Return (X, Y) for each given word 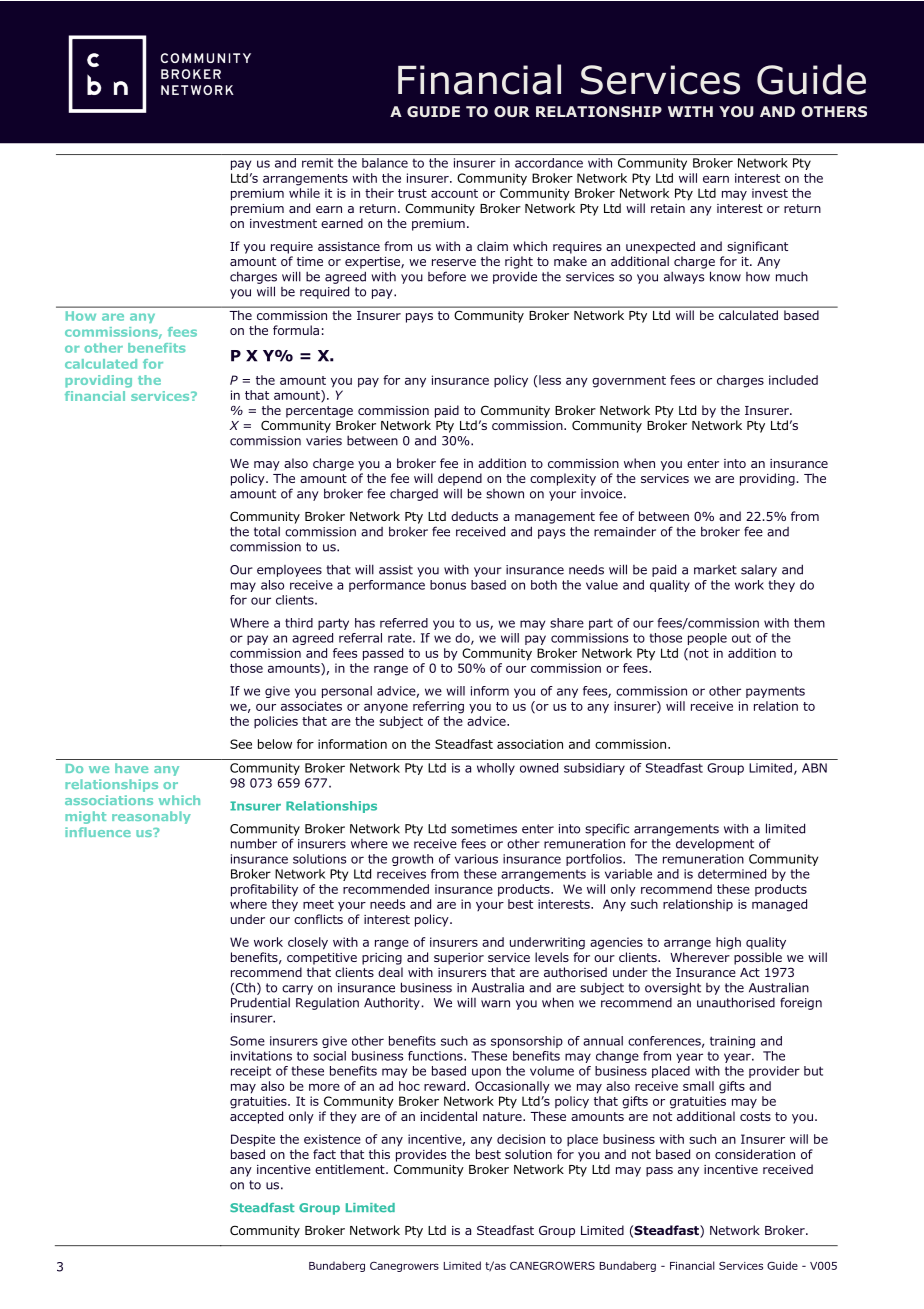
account (454, 193)
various (476, 859)
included (793, 380)
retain (668, 208)
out (741, 638)
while (304, 193)
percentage (319, 412)
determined (732, 874)
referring (438, 707)
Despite (253, 1140)
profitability (264, 890)
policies (276, 722)
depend (460, 479)
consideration (755, 1154)
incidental (449, 1116)
